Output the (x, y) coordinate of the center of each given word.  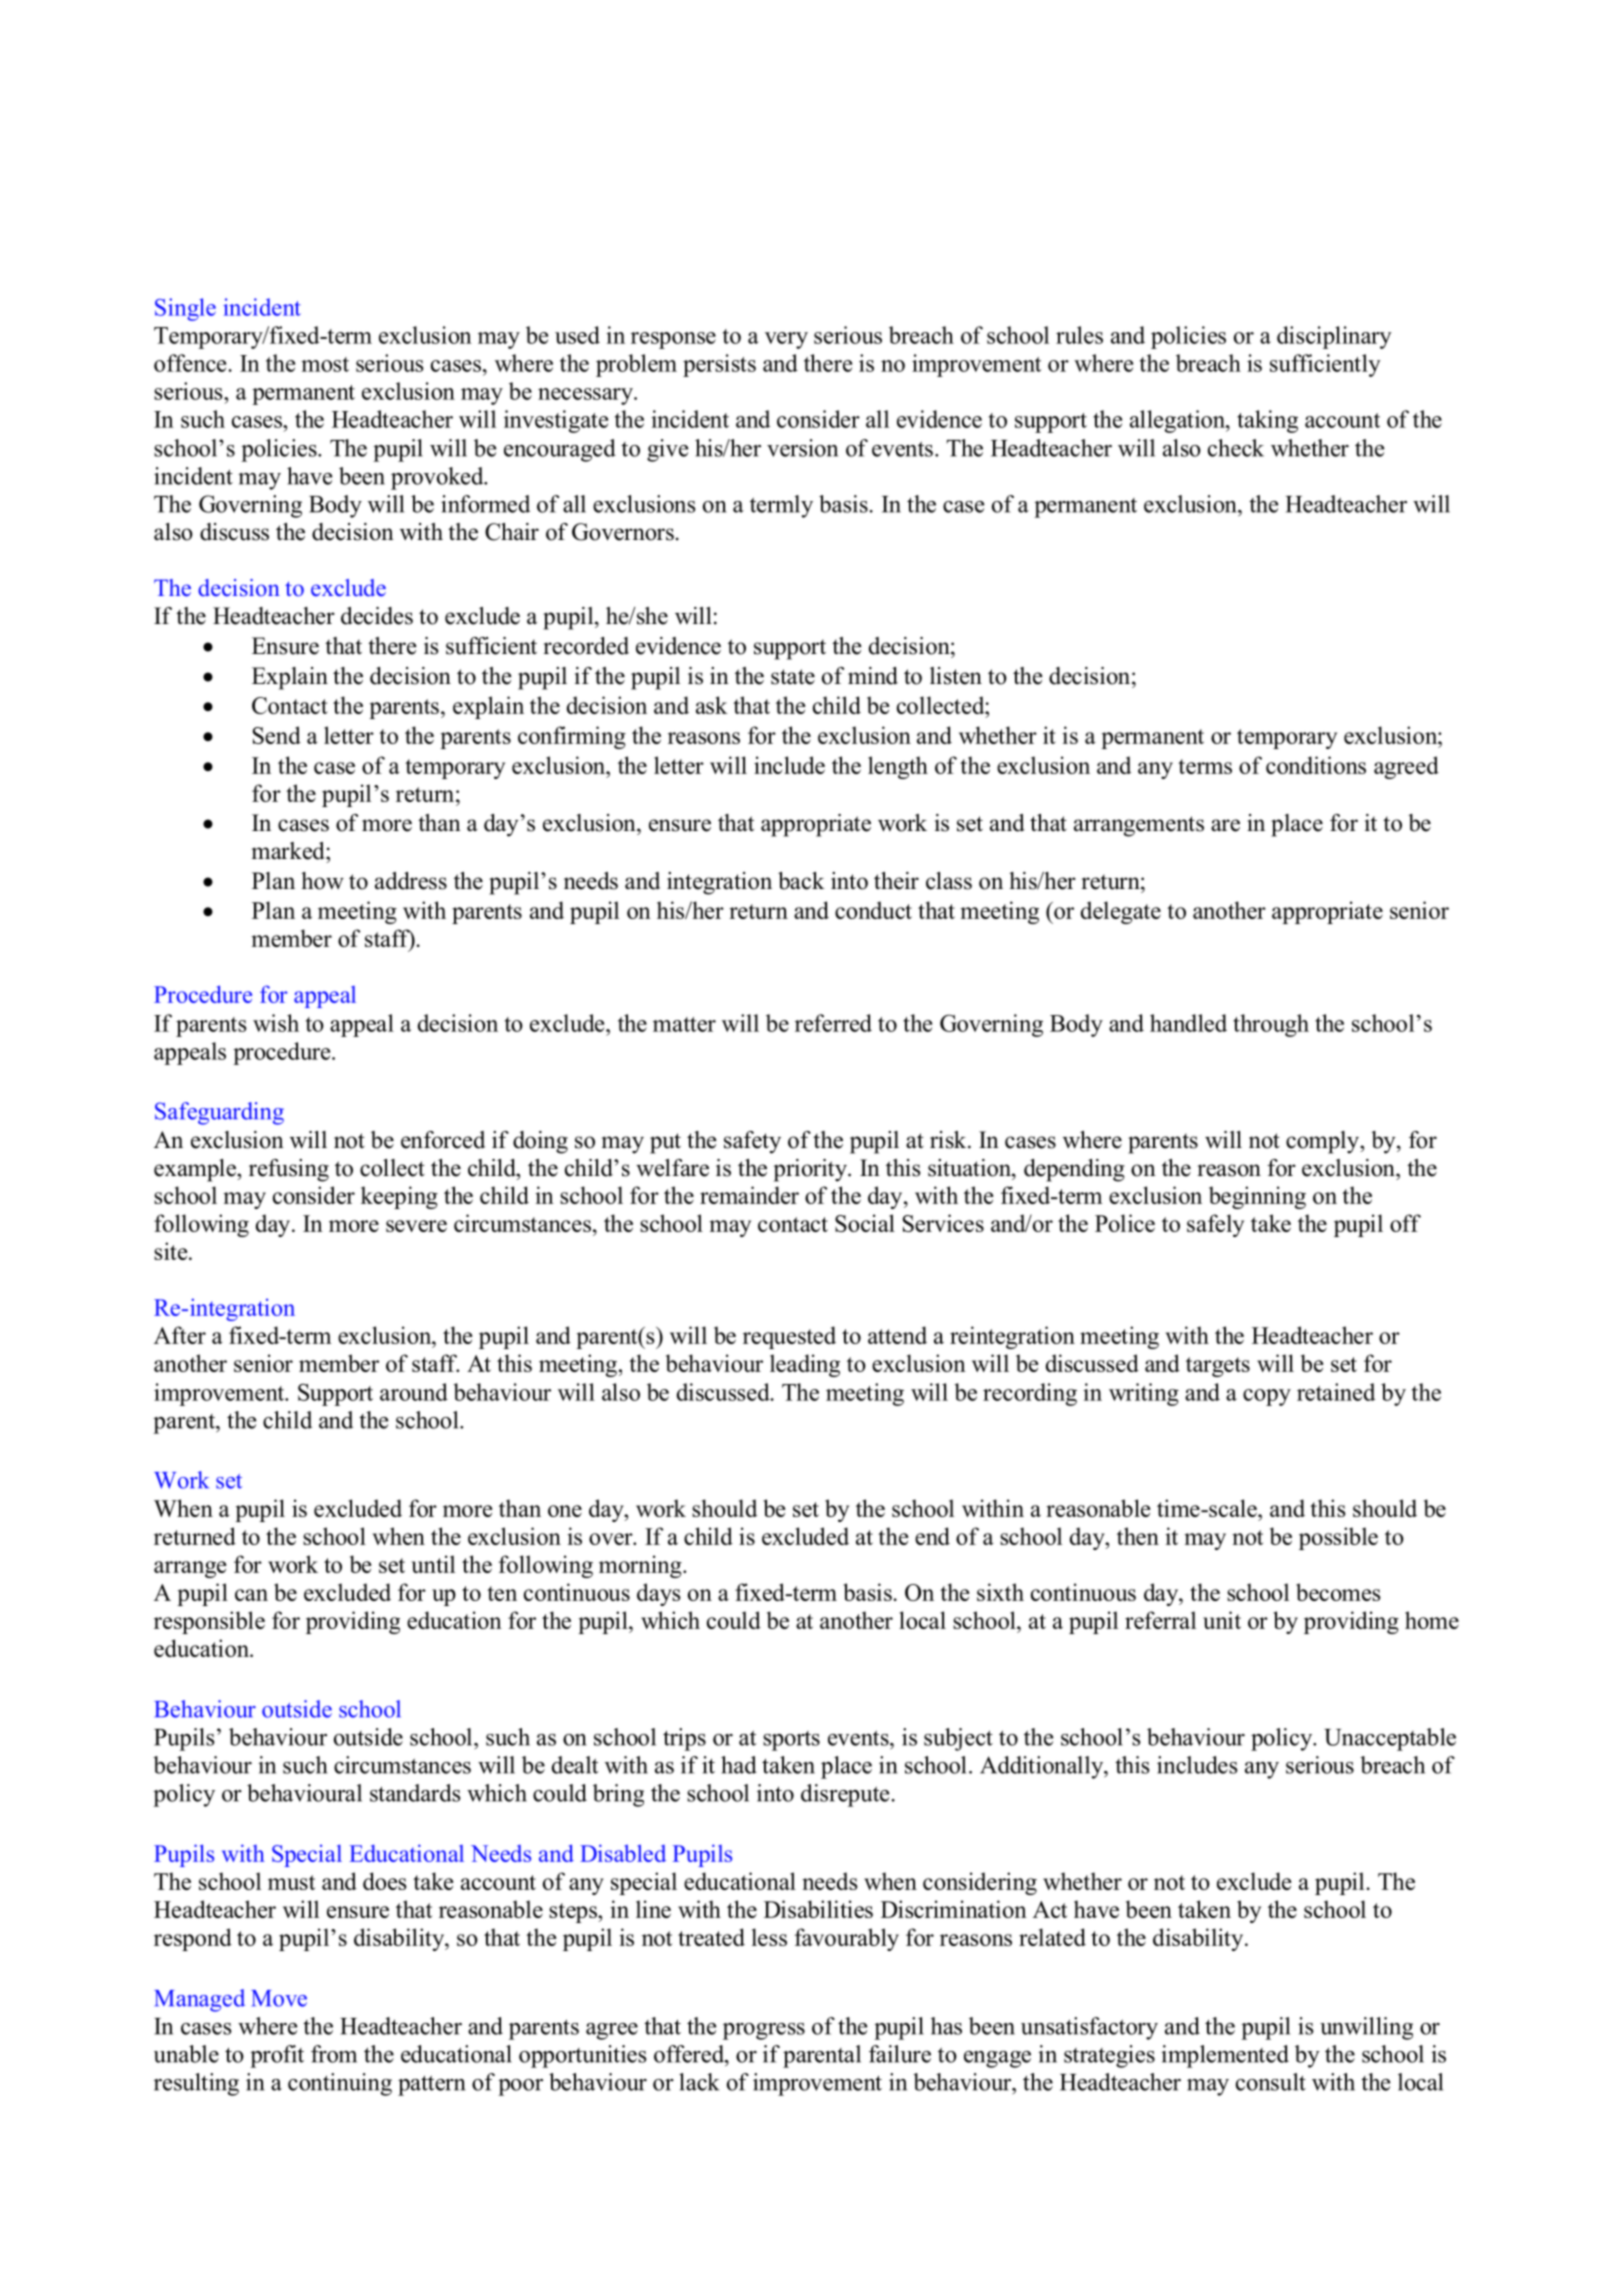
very (786, 340)
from (334, 2054)
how (322, 881)
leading (805, 1365)
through (1271, 1025)
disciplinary (1334, 337)
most (325, 364)
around (414, 1392)
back (801, 881)
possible (1338, 1538)
